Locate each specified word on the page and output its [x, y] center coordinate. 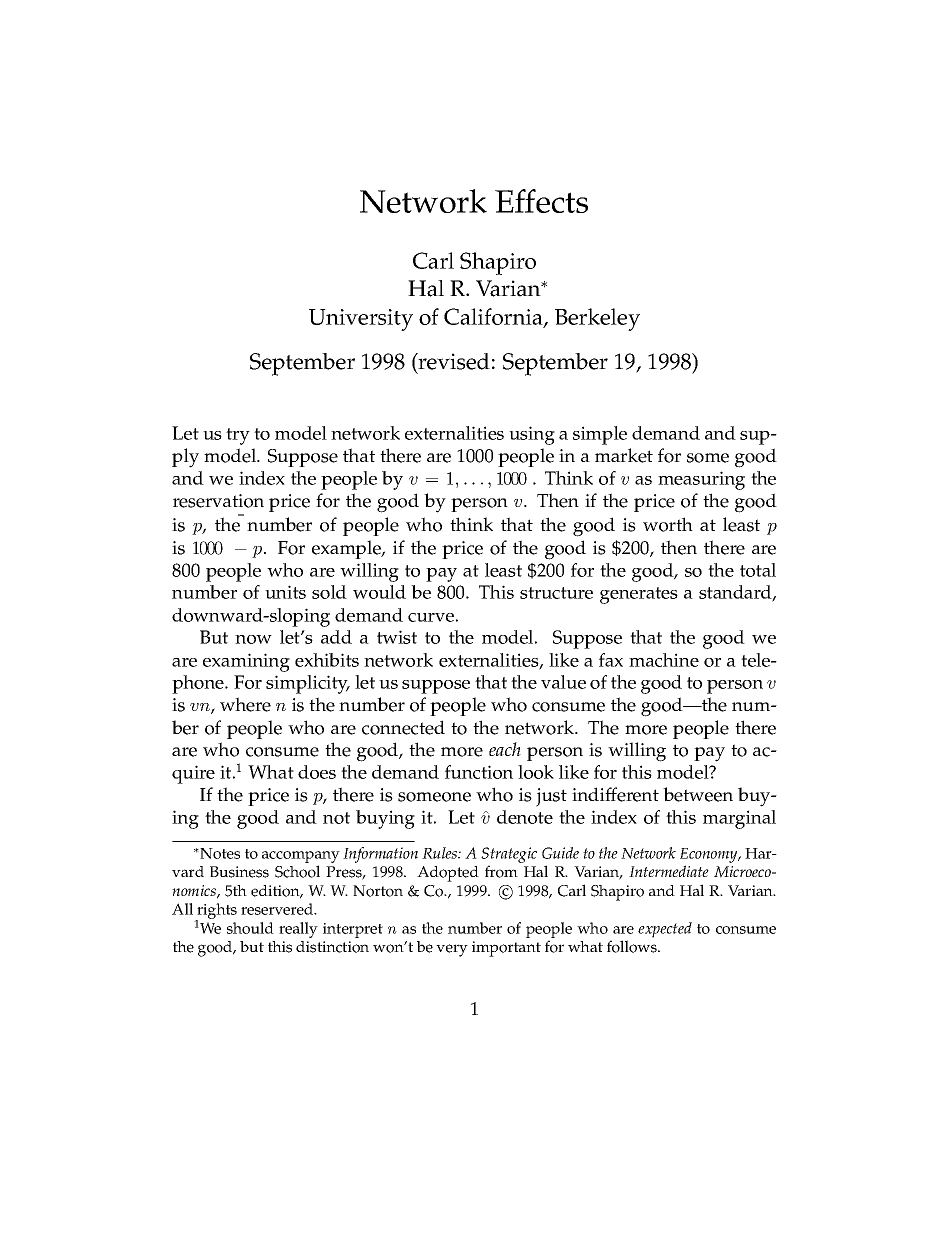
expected [665, 930]
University [361, 320]
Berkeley [597, 319]
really [298, 930]
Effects [541, 201]
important [506, 949]
